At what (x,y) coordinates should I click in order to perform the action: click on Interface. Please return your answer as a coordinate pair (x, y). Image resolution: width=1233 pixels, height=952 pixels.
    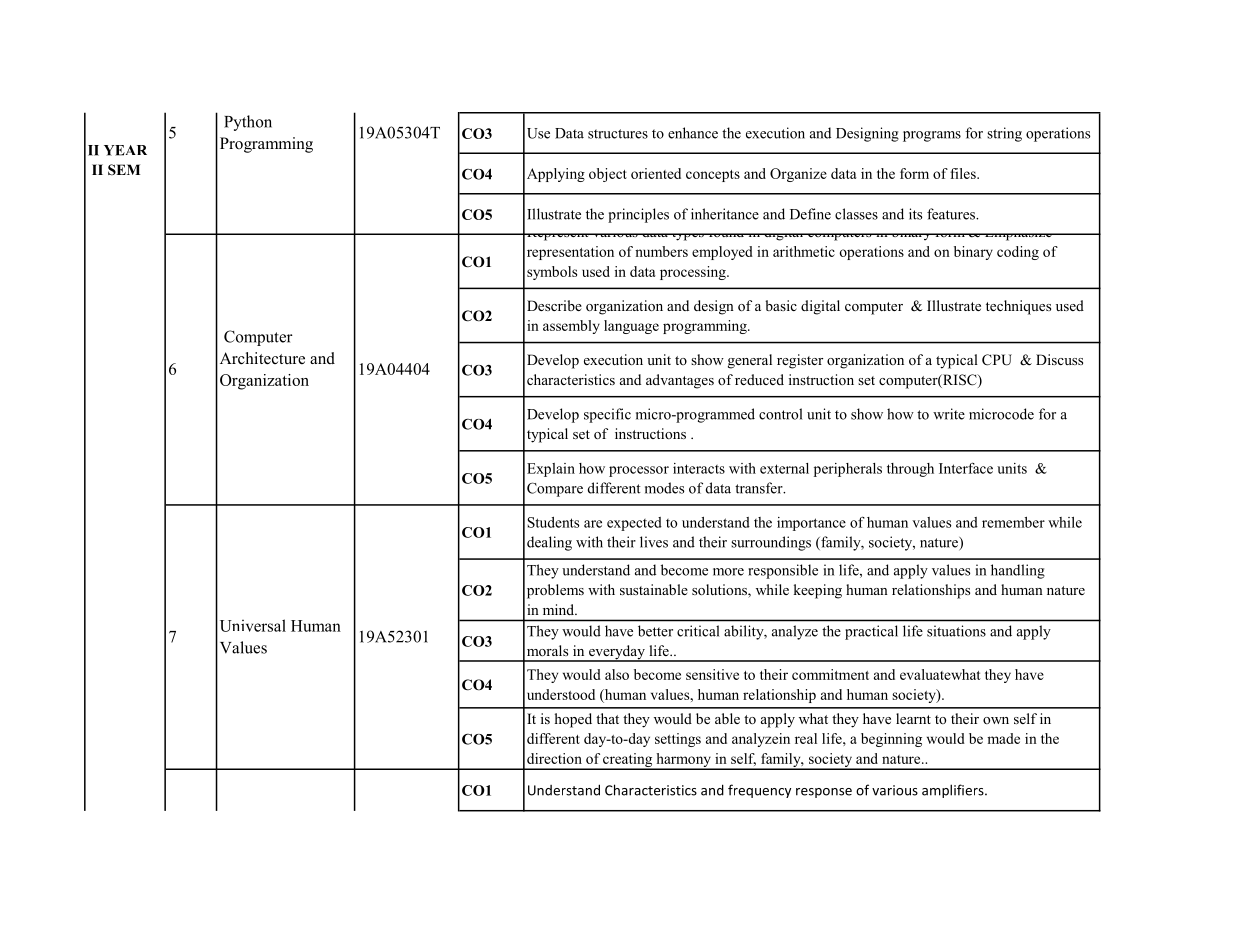
    Looking at the image, I should click on (966, 468).
